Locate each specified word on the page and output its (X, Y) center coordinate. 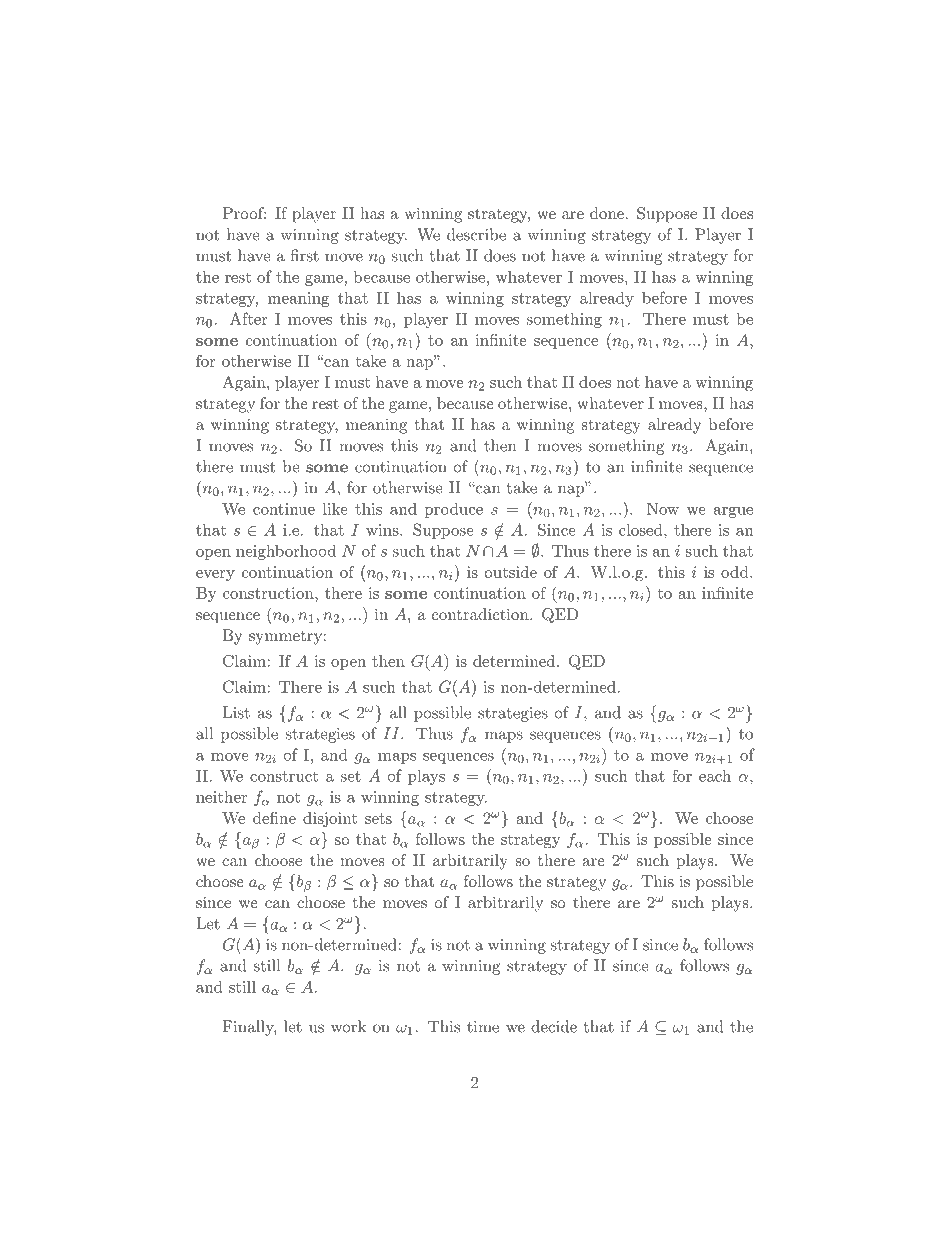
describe (476, 234)
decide (554, 1026)
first (304, 255)
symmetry (285, 638)
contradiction (481, 614)
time (483, 1027)
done (607, 213)
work (348, 1026)
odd (736, 572)
